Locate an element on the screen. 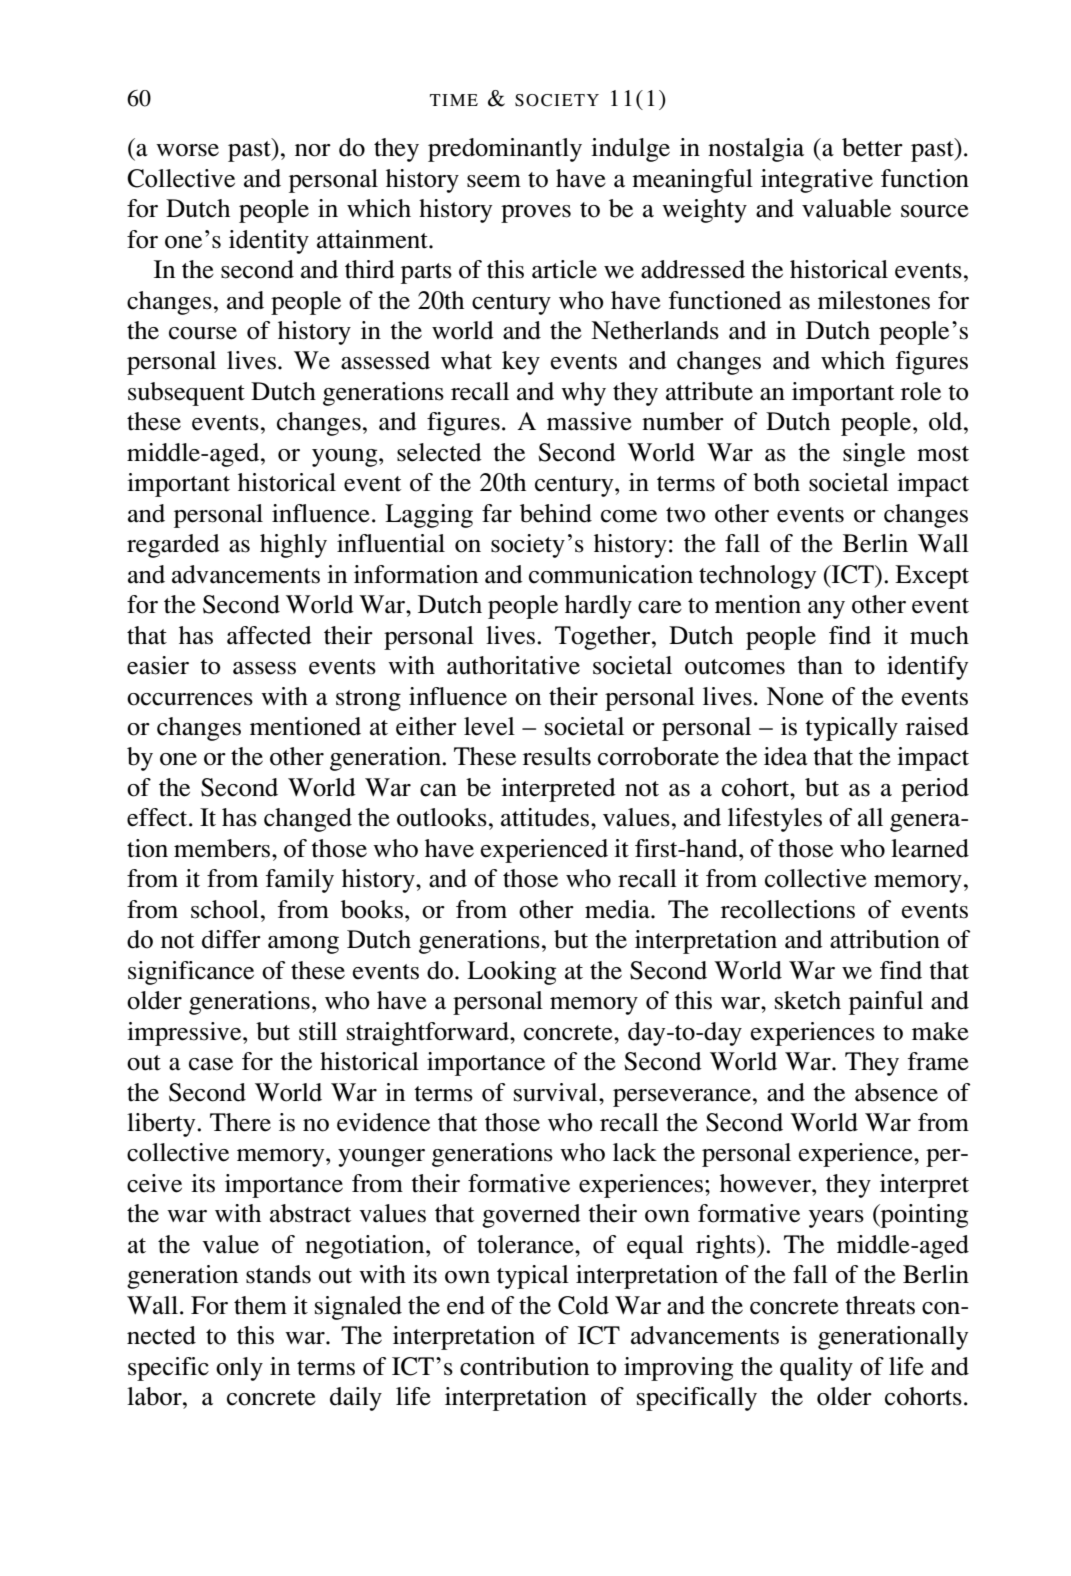 The height and width of the screenshot is (1576, 1071). role is located at coordinates (921, 391).
